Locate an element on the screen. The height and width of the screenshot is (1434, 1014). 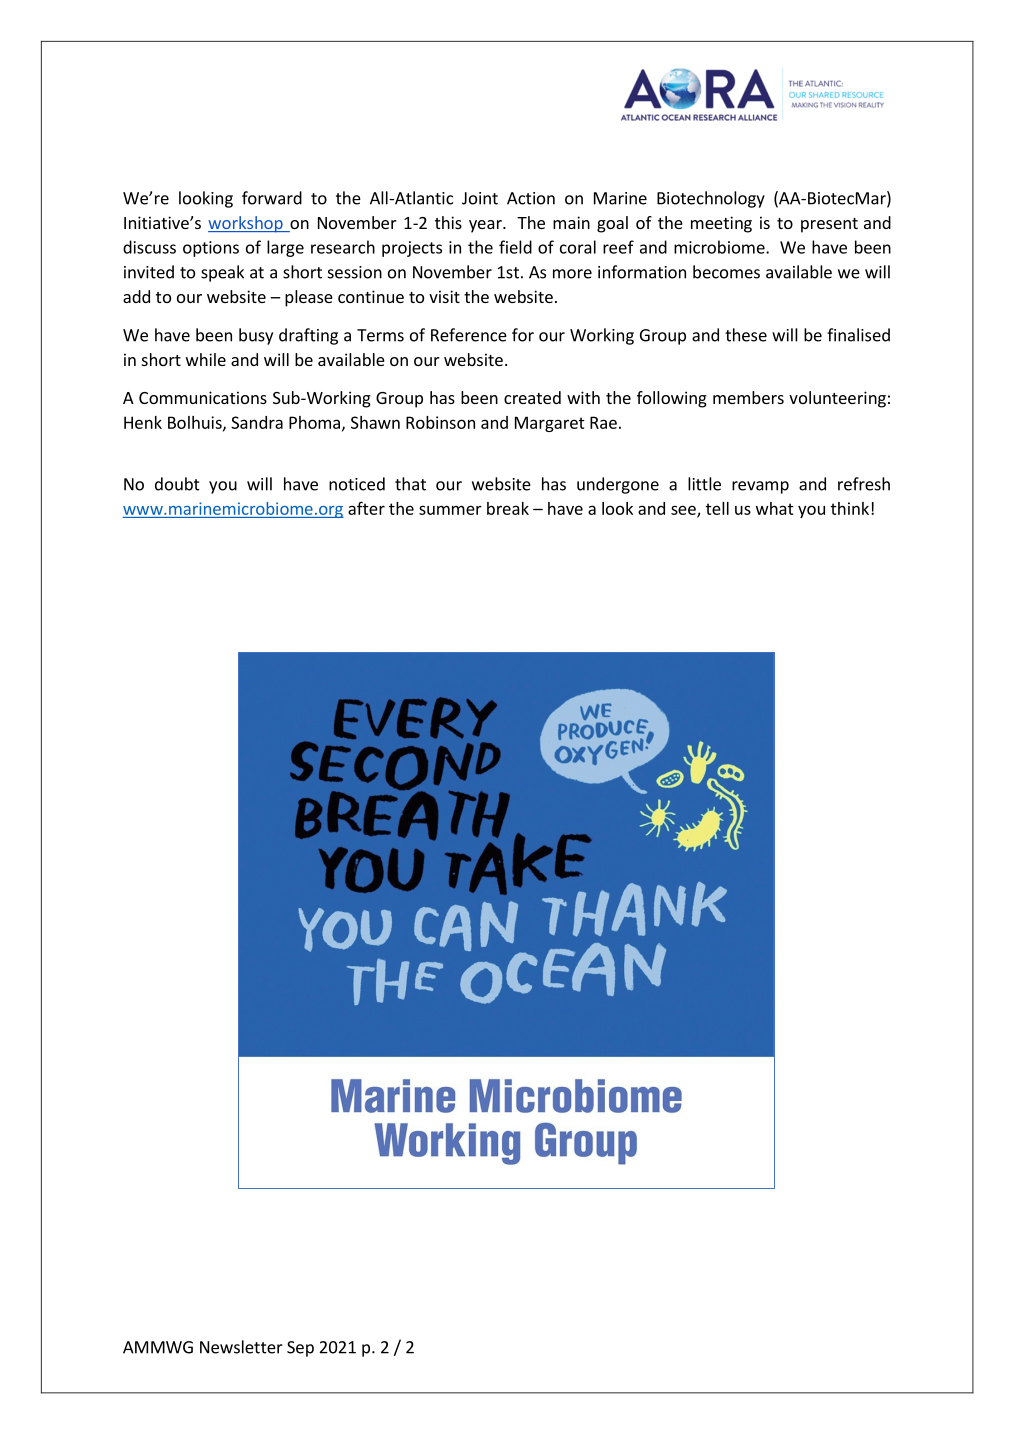
what is located at coordinates (775, 508).
